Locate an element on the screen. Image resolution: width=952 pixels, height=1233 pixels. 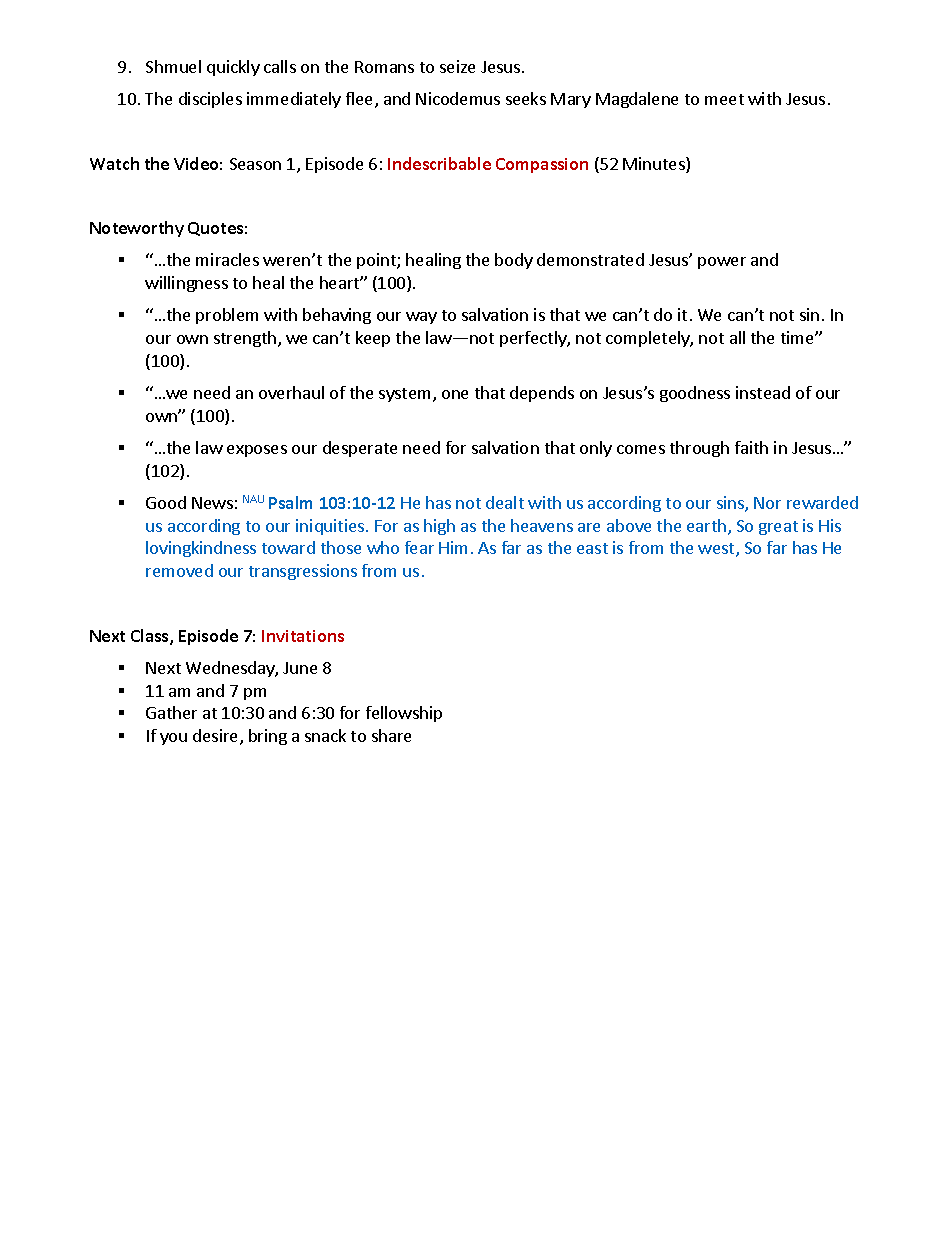
instead is located at coordinates (763, 392).
